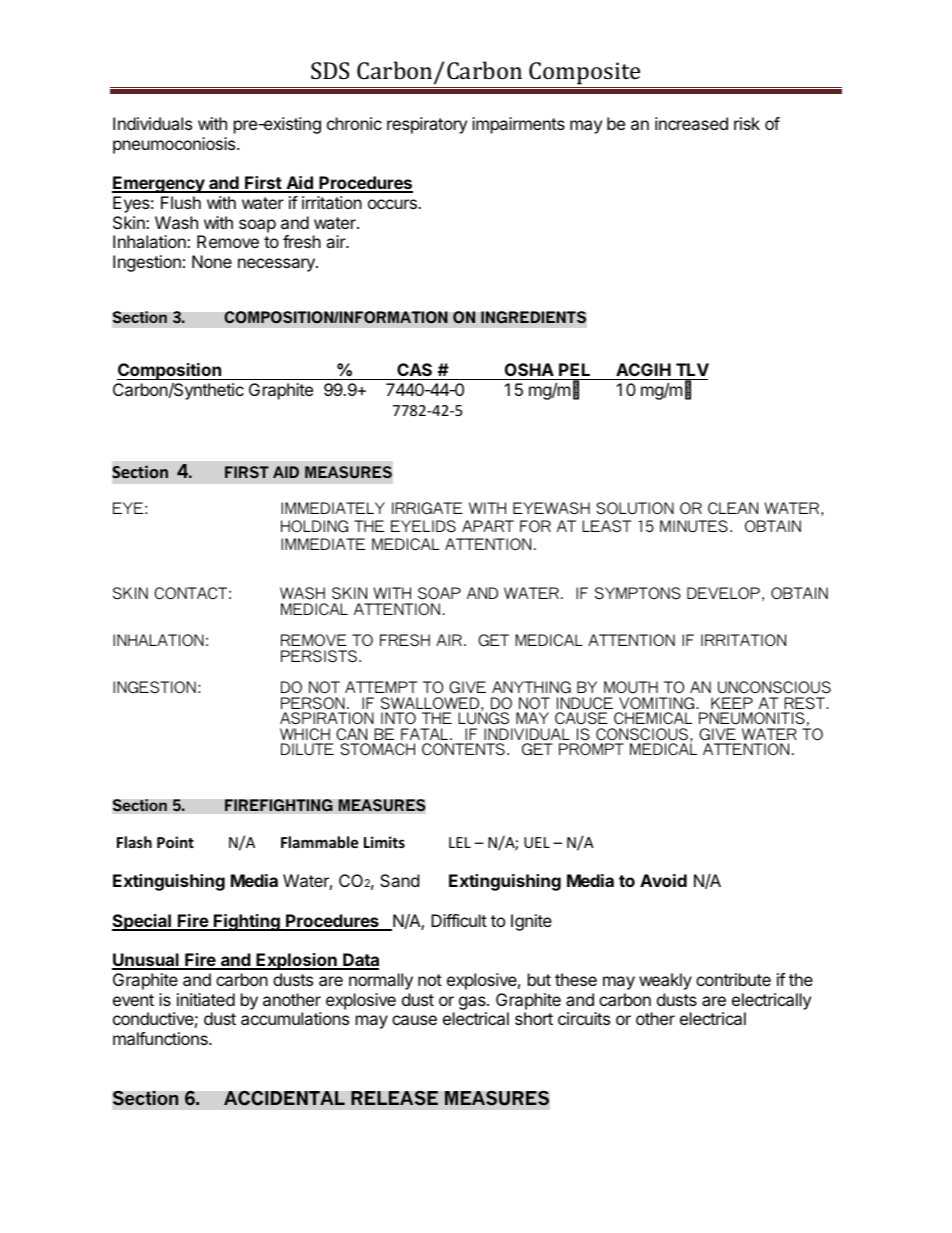 This image has width=952, height=1233. I want to click on pneumoconiosis, so click(175, 145).
